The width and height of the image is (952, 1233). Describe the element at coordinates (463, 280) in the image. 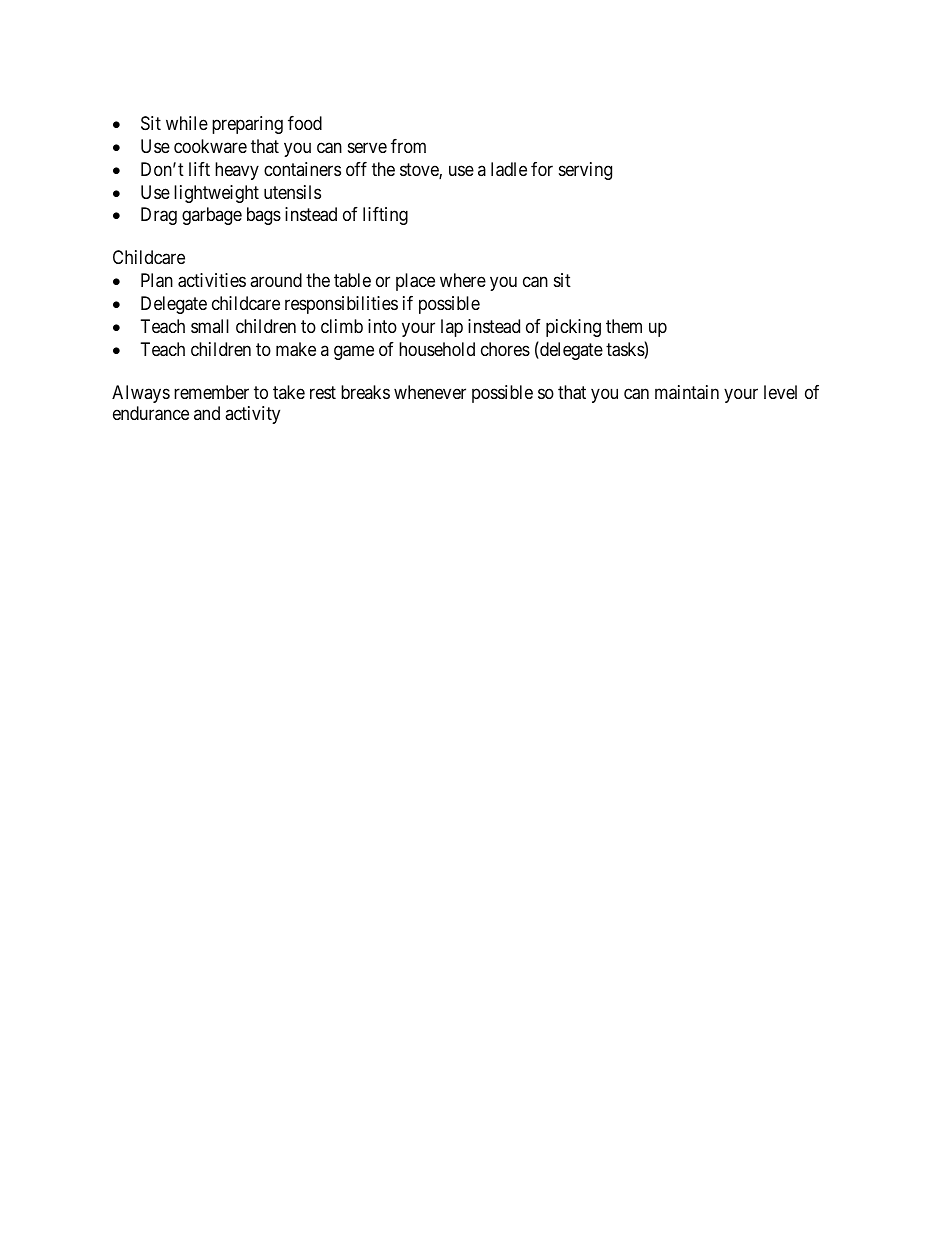

I see `where` at that location.
